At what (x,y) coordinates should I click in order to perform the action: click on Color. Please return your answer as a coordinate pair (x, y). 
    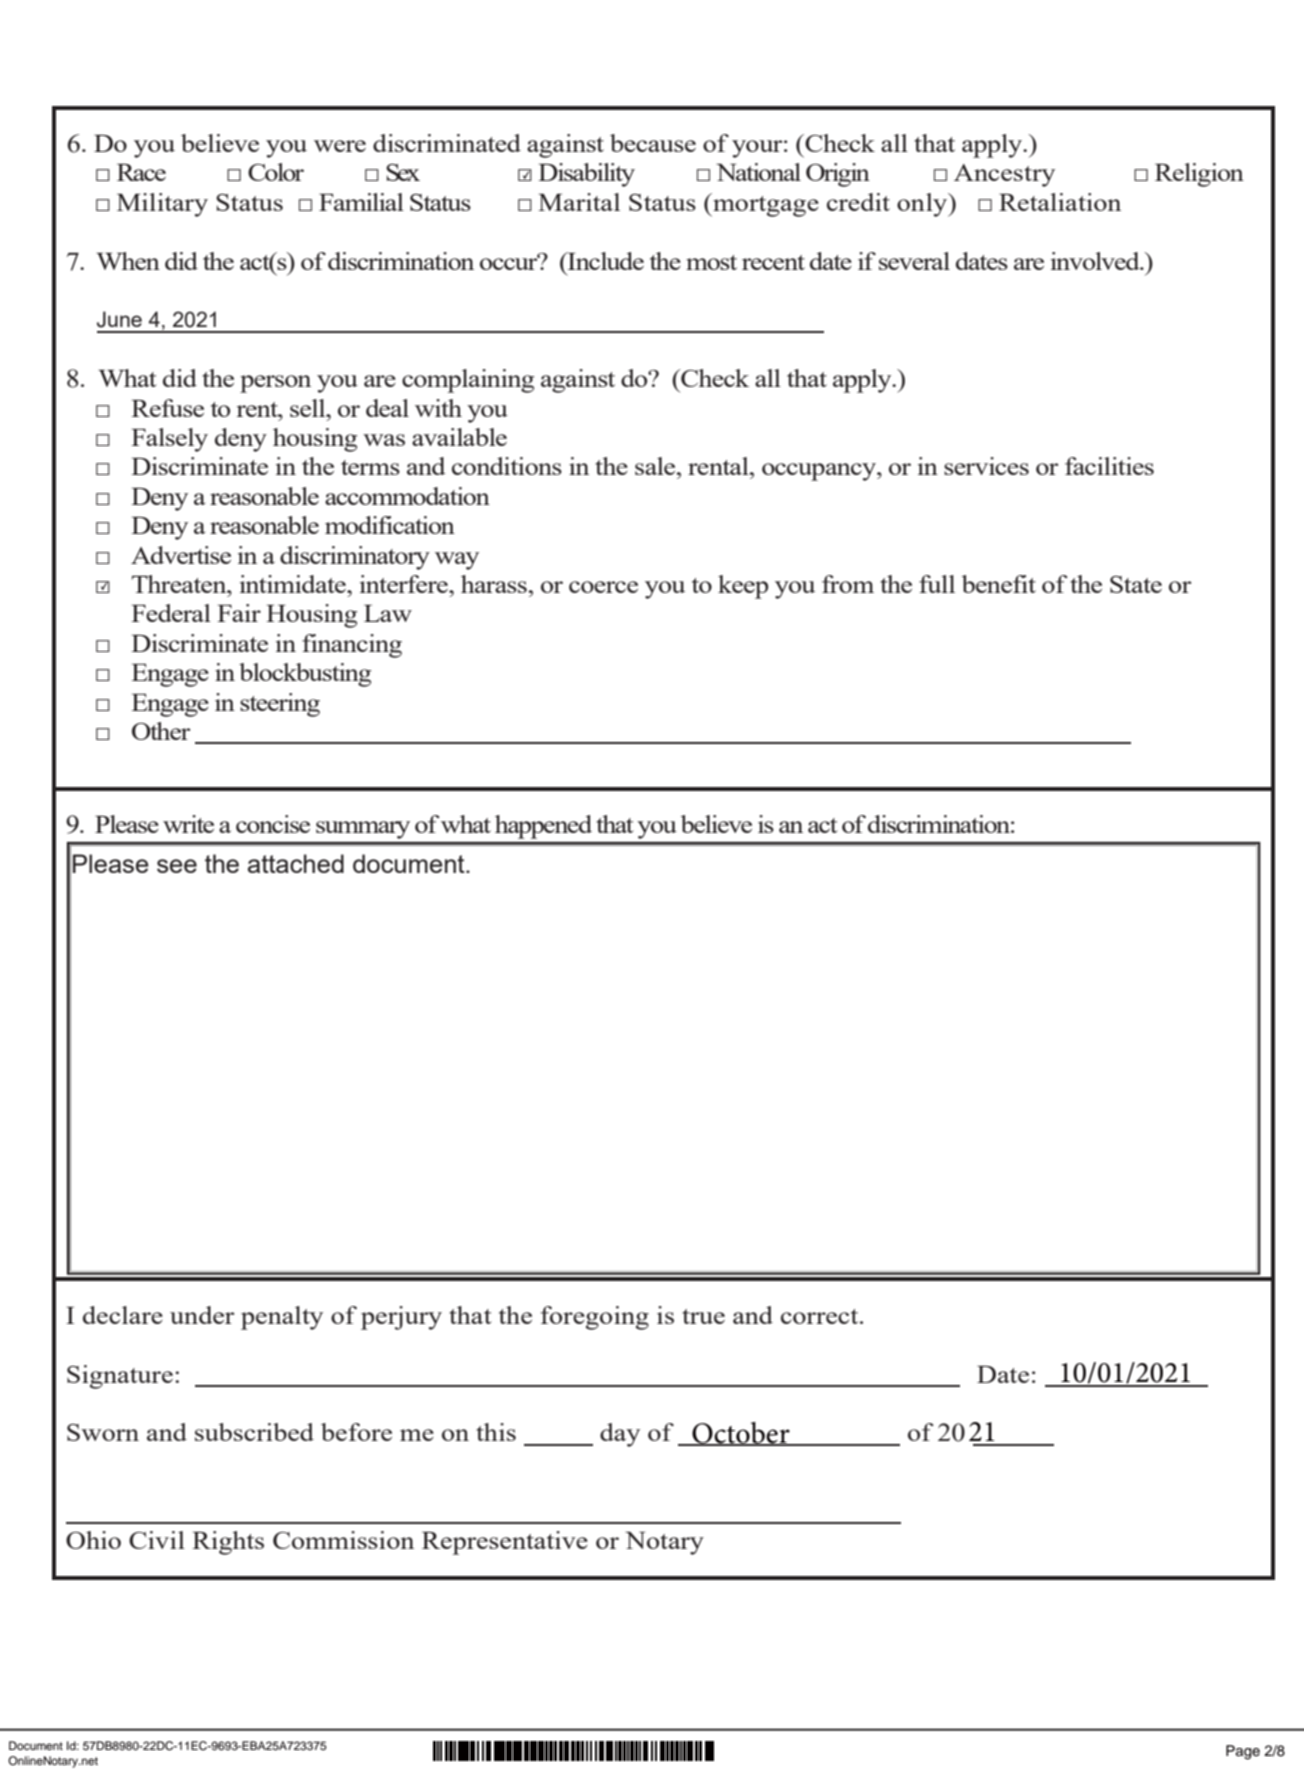
    Looking at the image, I should click on (276, 172).
